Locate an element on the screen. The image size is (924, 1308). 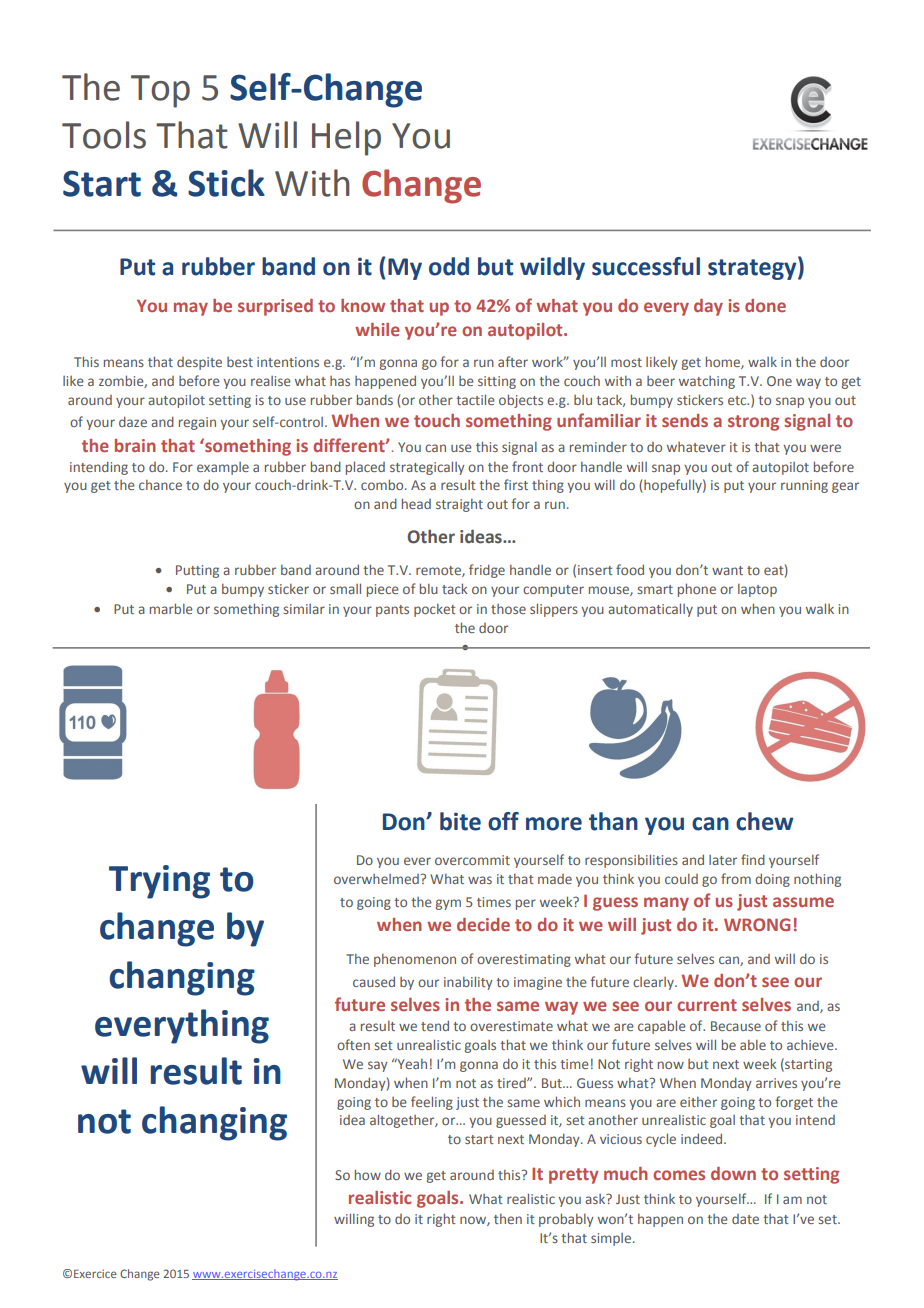
successful is located at coordinates (646, 266).
